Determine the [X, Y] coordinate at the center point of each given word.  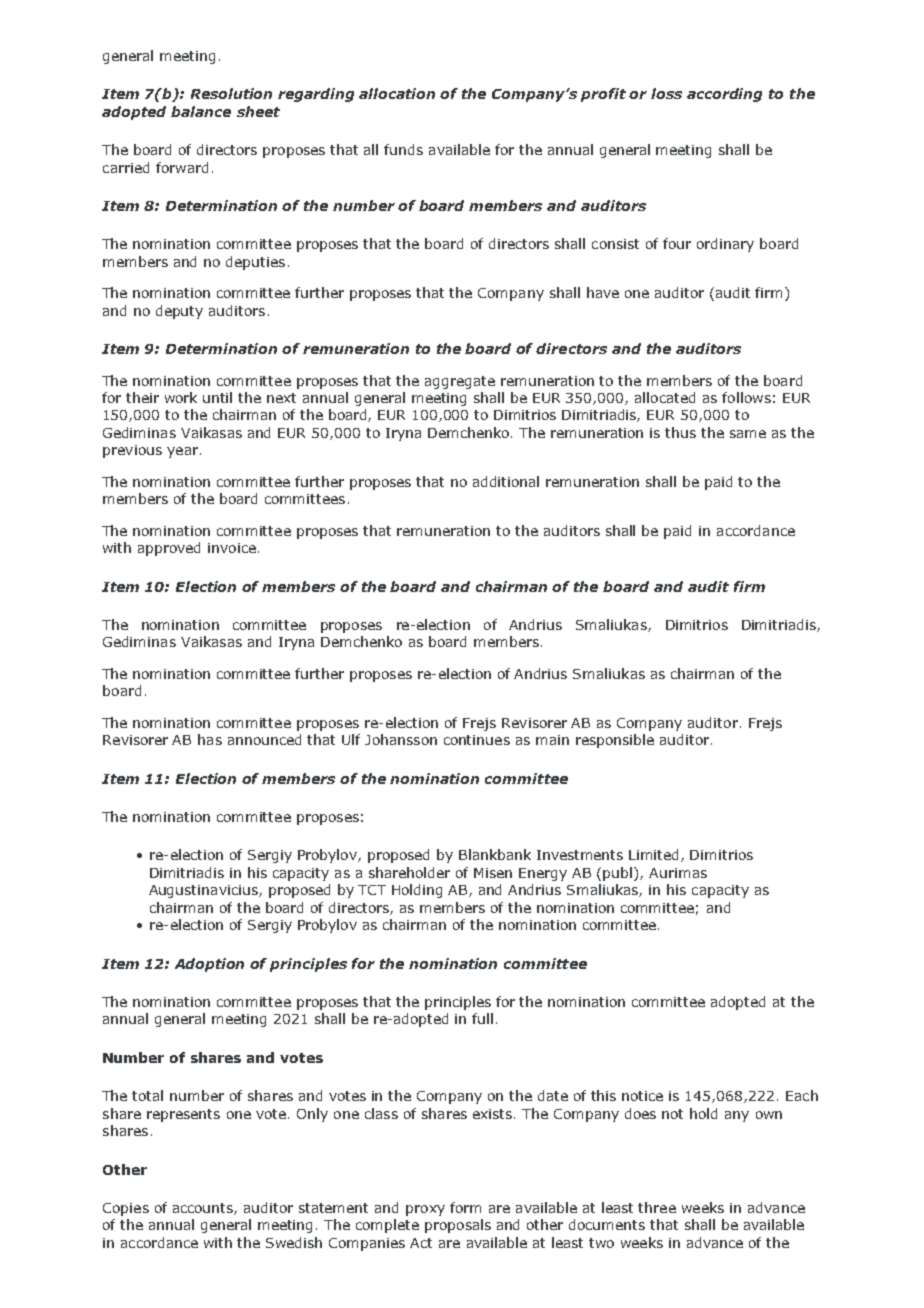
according [724, 95]
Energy [543, 874]
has [210, 739]
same [748, 434]
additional [506, 481]
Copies [126, 1209]
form [465, 1207]
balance [201, 111]
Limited [655, 855]
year [182, 452]
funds [403, 149]
